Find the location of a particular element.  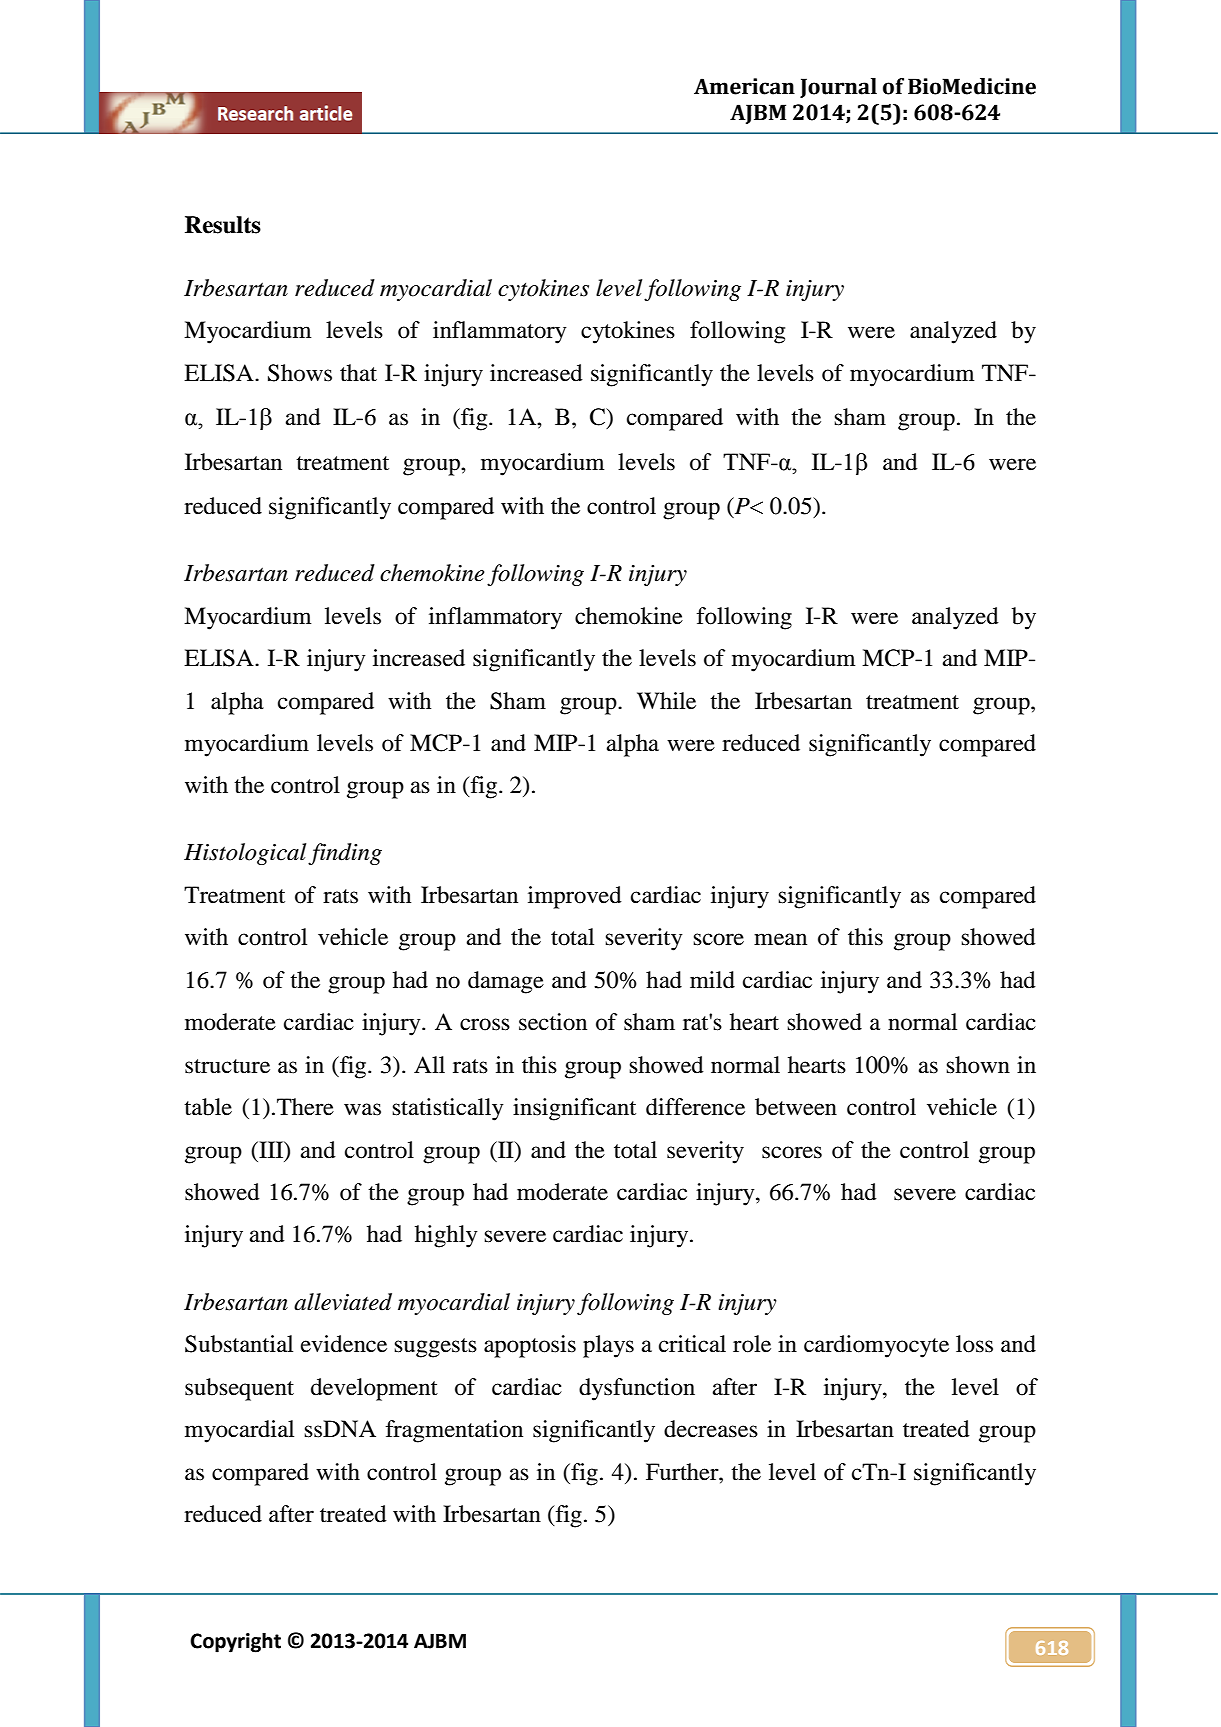

Copyright is located at coordinates (235, 1642).
